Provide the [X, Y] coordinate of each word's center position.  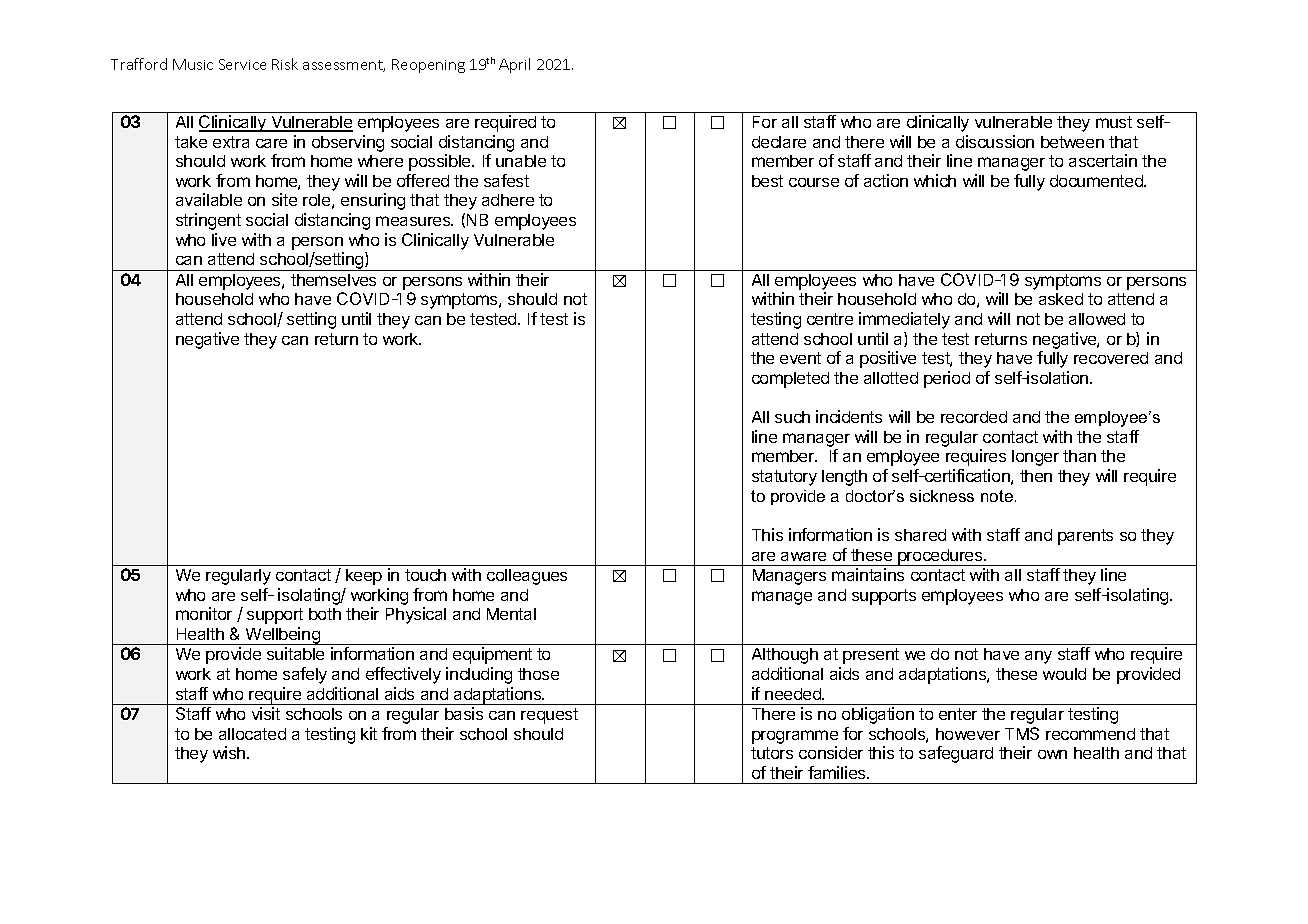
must [1114, 122]
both [325, 614]
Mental [511, 614]
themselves [333, 280]
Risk [285, 64]
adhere [508, 200]
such [792, 417]
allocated [252, 734]
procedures [940, 557]
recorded [974, 417]
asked [1061, 299]
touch [425, 575]
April [514, 65]
